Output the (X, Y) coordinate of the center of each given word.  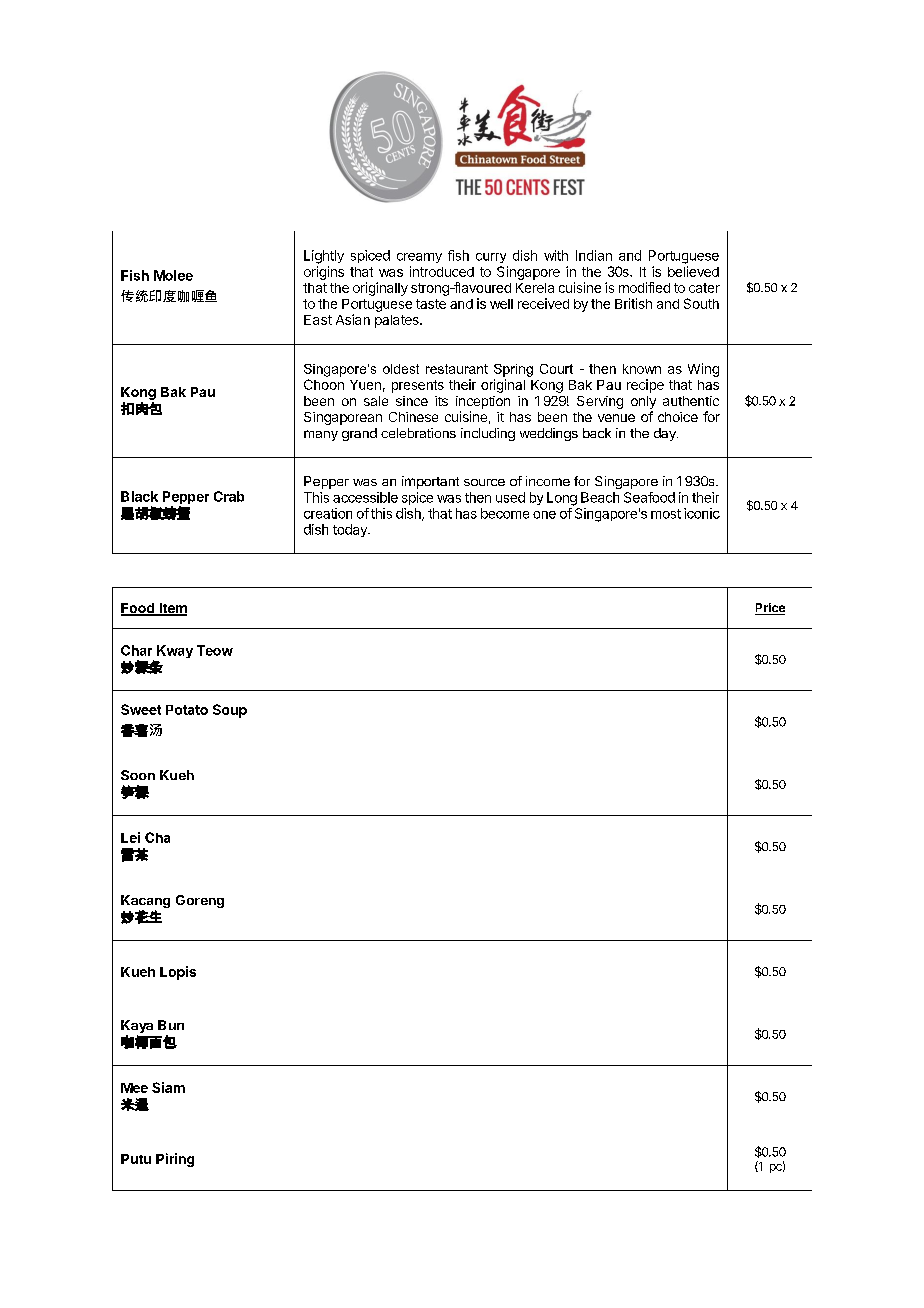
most (666, 514)
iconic (702, 513)
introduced (442, 271)
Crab (229, 496)
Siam (168, 1087)
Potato (187, 710)
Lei (130, 837)
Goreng (200, 901)
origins (324, 273)
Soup (230, 711)
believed (693, 271)
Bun (171, 1025)
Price (770, 609)
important (430, 482)
